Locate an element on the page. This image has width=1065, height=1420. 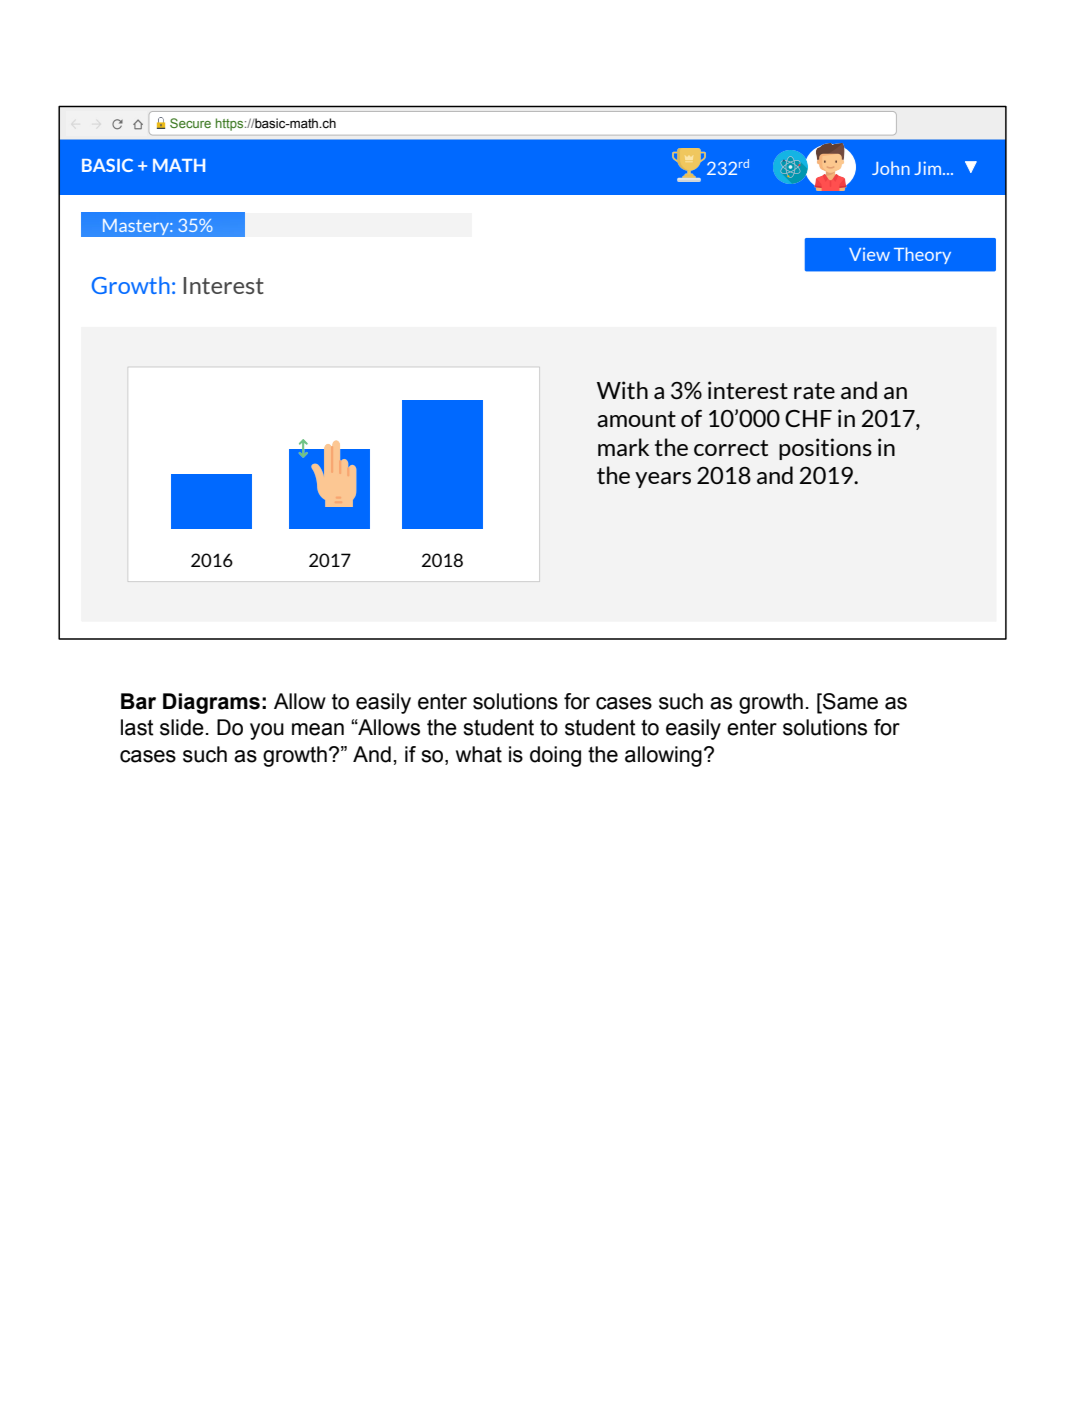
Same is located at coordinates (849, 701).
